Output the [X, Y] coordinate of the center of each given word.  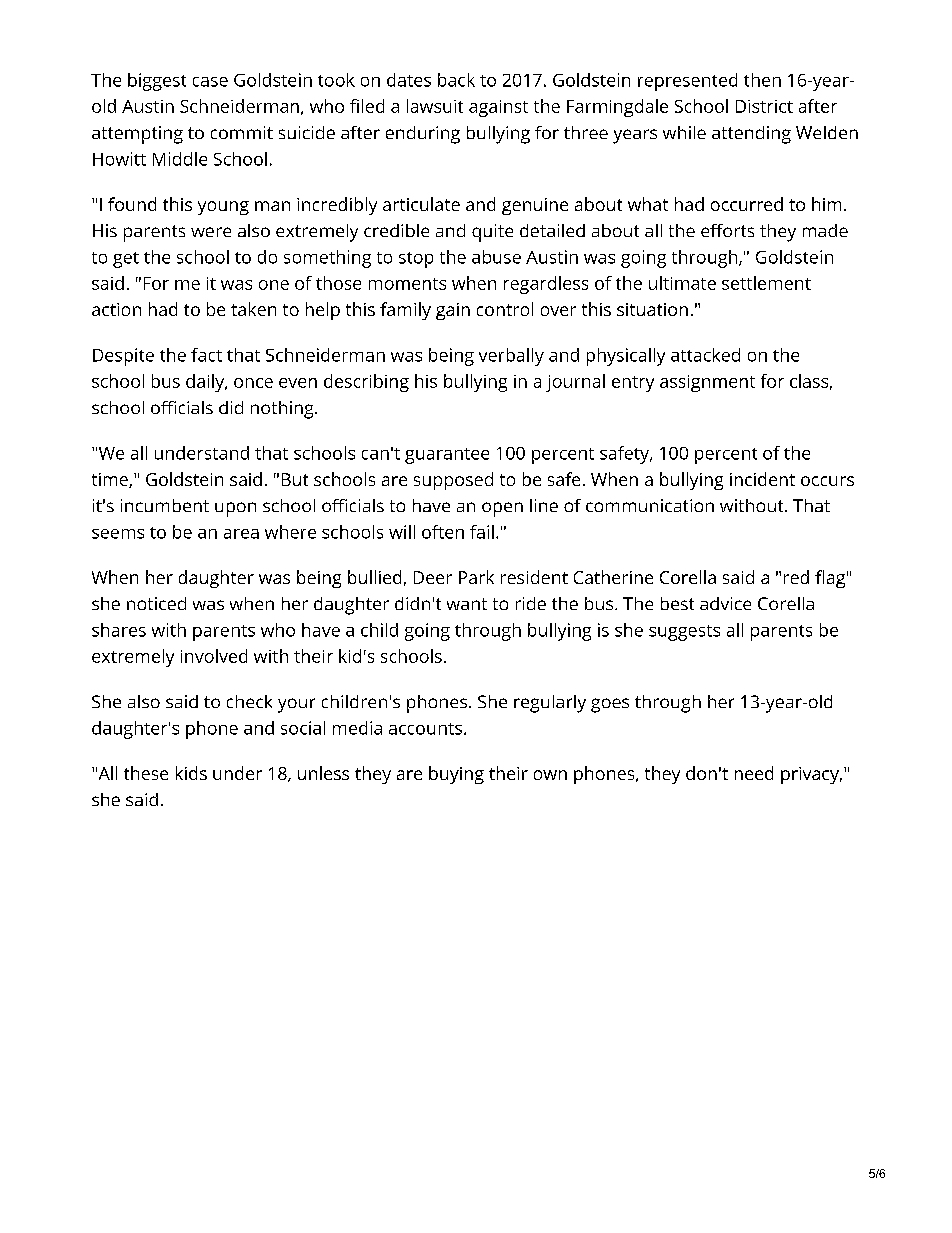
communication [650, 505]
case [210, 82]
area [241, 534]
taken [253, 309]
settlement [766, 283]
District [764, 106]
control [505, 309]
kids [191, 773]
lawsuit [435, 106]
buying [456, 775]
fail [482, 532]
